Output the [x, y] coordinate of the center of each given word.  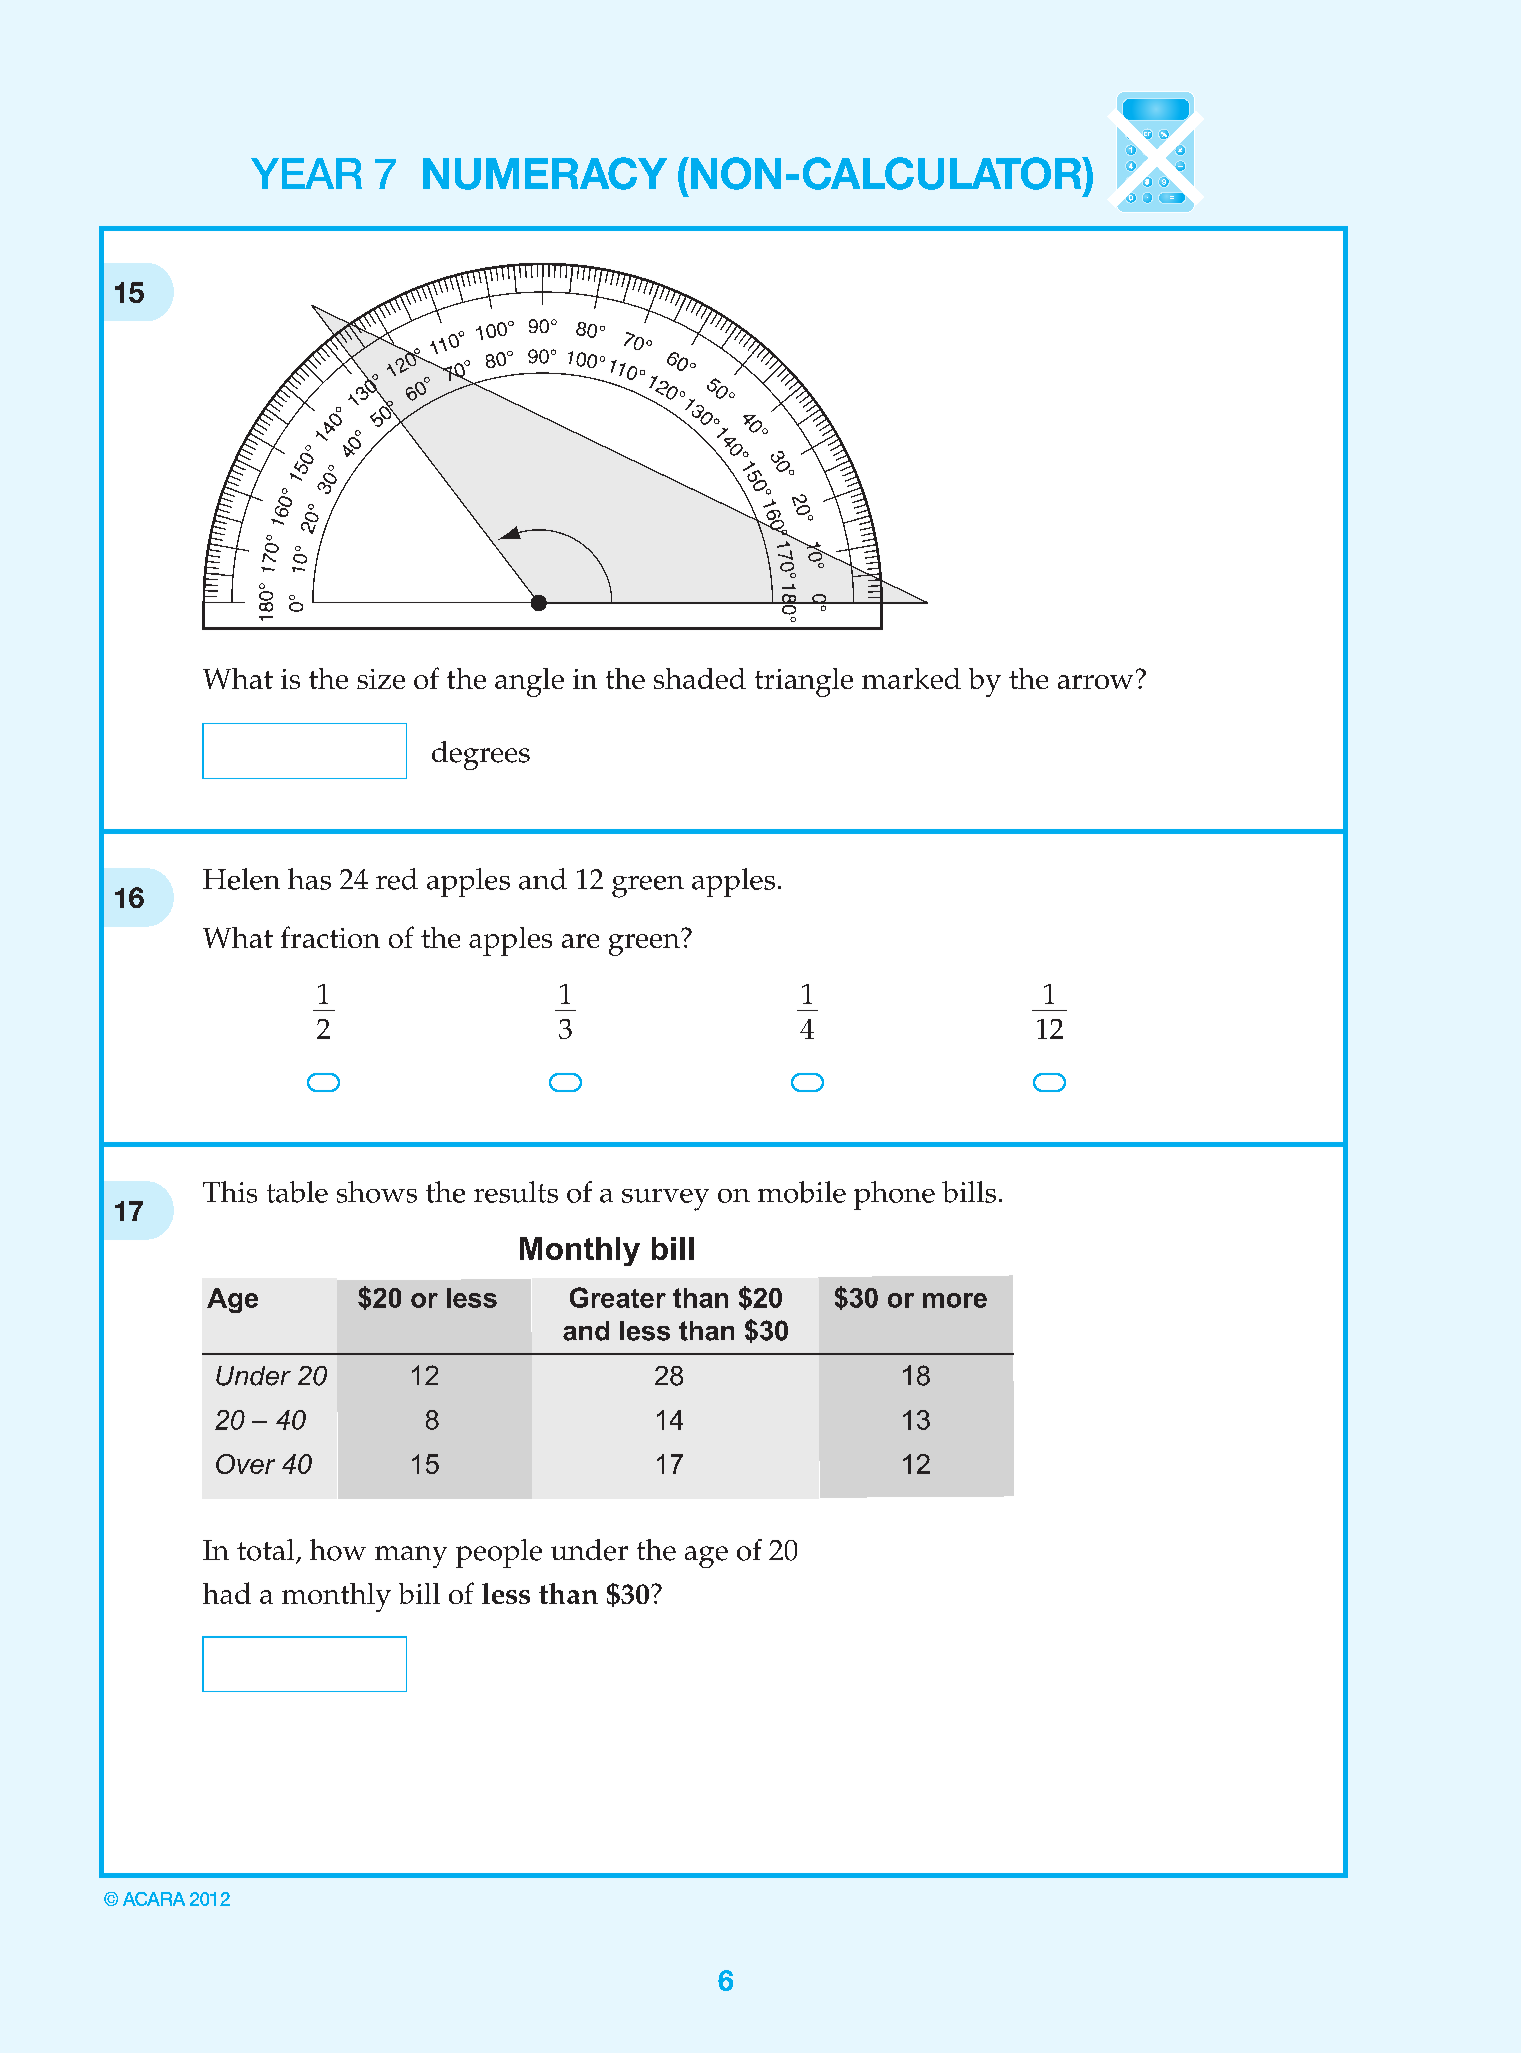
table [297, 1192]
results [516, 1192]
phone [894, 1195]
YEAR [306, 173]
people [499, 1553]
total [267, 1551]
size [381, 679]
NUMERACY [545, 173]
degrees [481, 755]
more [955, 1300]
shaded [700, 678]
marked [911, 678]
